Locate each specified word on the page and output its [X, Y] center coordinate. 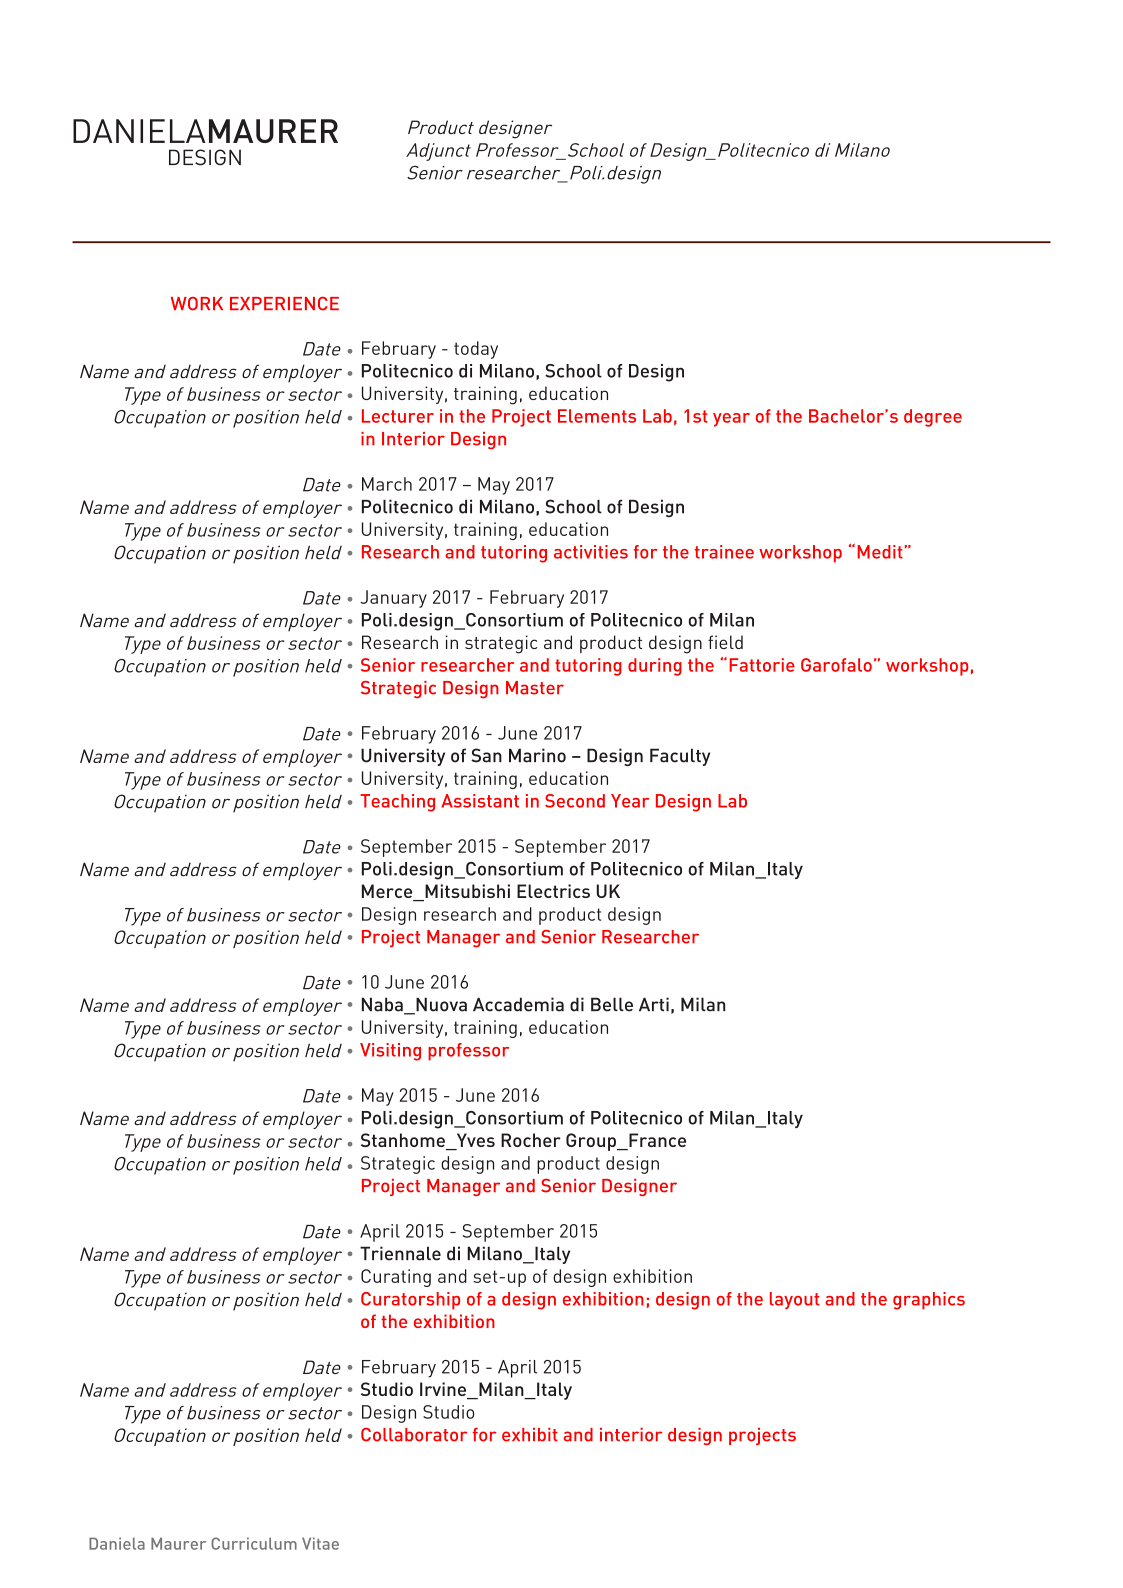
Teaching [397, 803]
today [476, 350]
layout [795, 1300]
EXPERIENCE [284, 304]
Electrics [553, 891]
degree [933, 418]
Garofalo [836, 665]
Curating [396, 1278]
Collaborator [414, 1435]
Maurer [178, 1543]
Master [535, 688]
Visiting [390, 1052]
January [393, 599]
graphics [929, 1301]
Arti [654, 1004]
